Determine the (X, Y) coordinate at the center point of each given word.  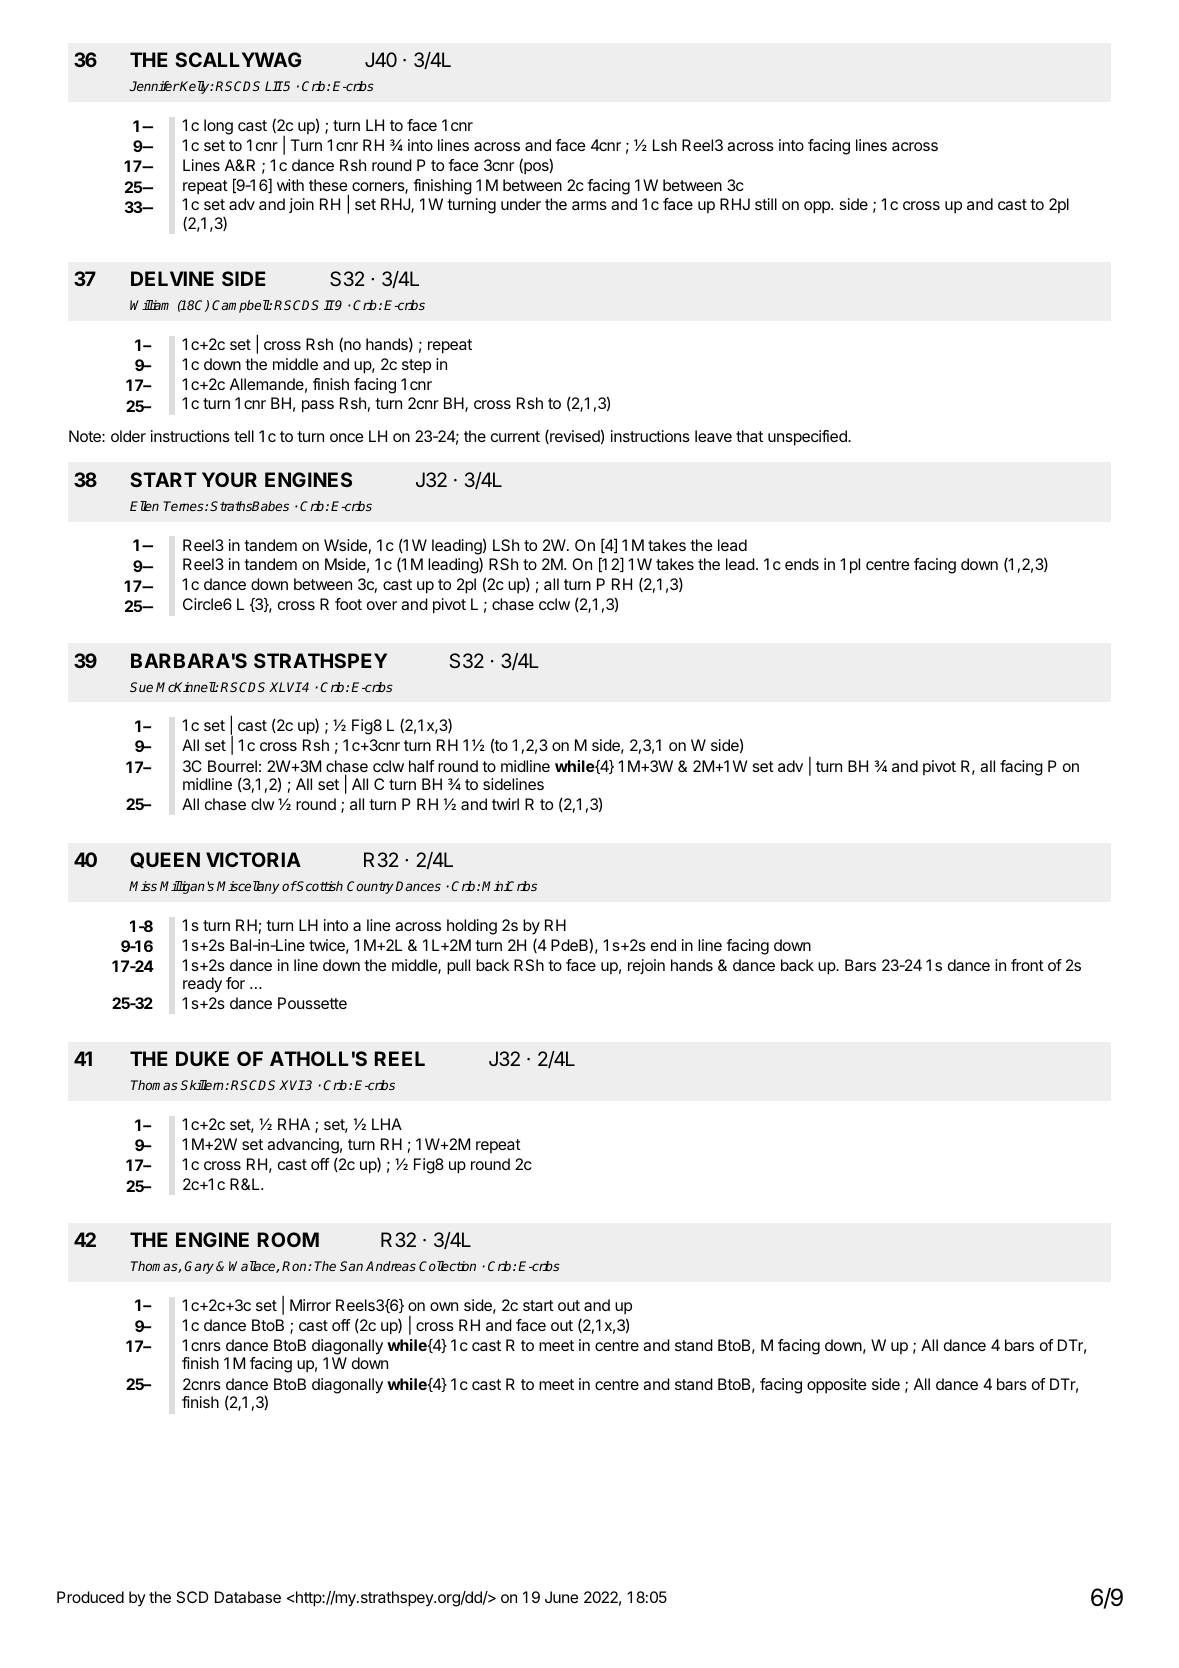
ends (802, 564)
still (766, 204)
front (1027, 965)
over (382, 605)
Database (248, 1597)
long (218, 127)
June (561, 1597)
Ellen (144, 506)
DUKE (202, 1058)
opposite (836, 1386)
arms (589, 205)
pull (458, 967)
